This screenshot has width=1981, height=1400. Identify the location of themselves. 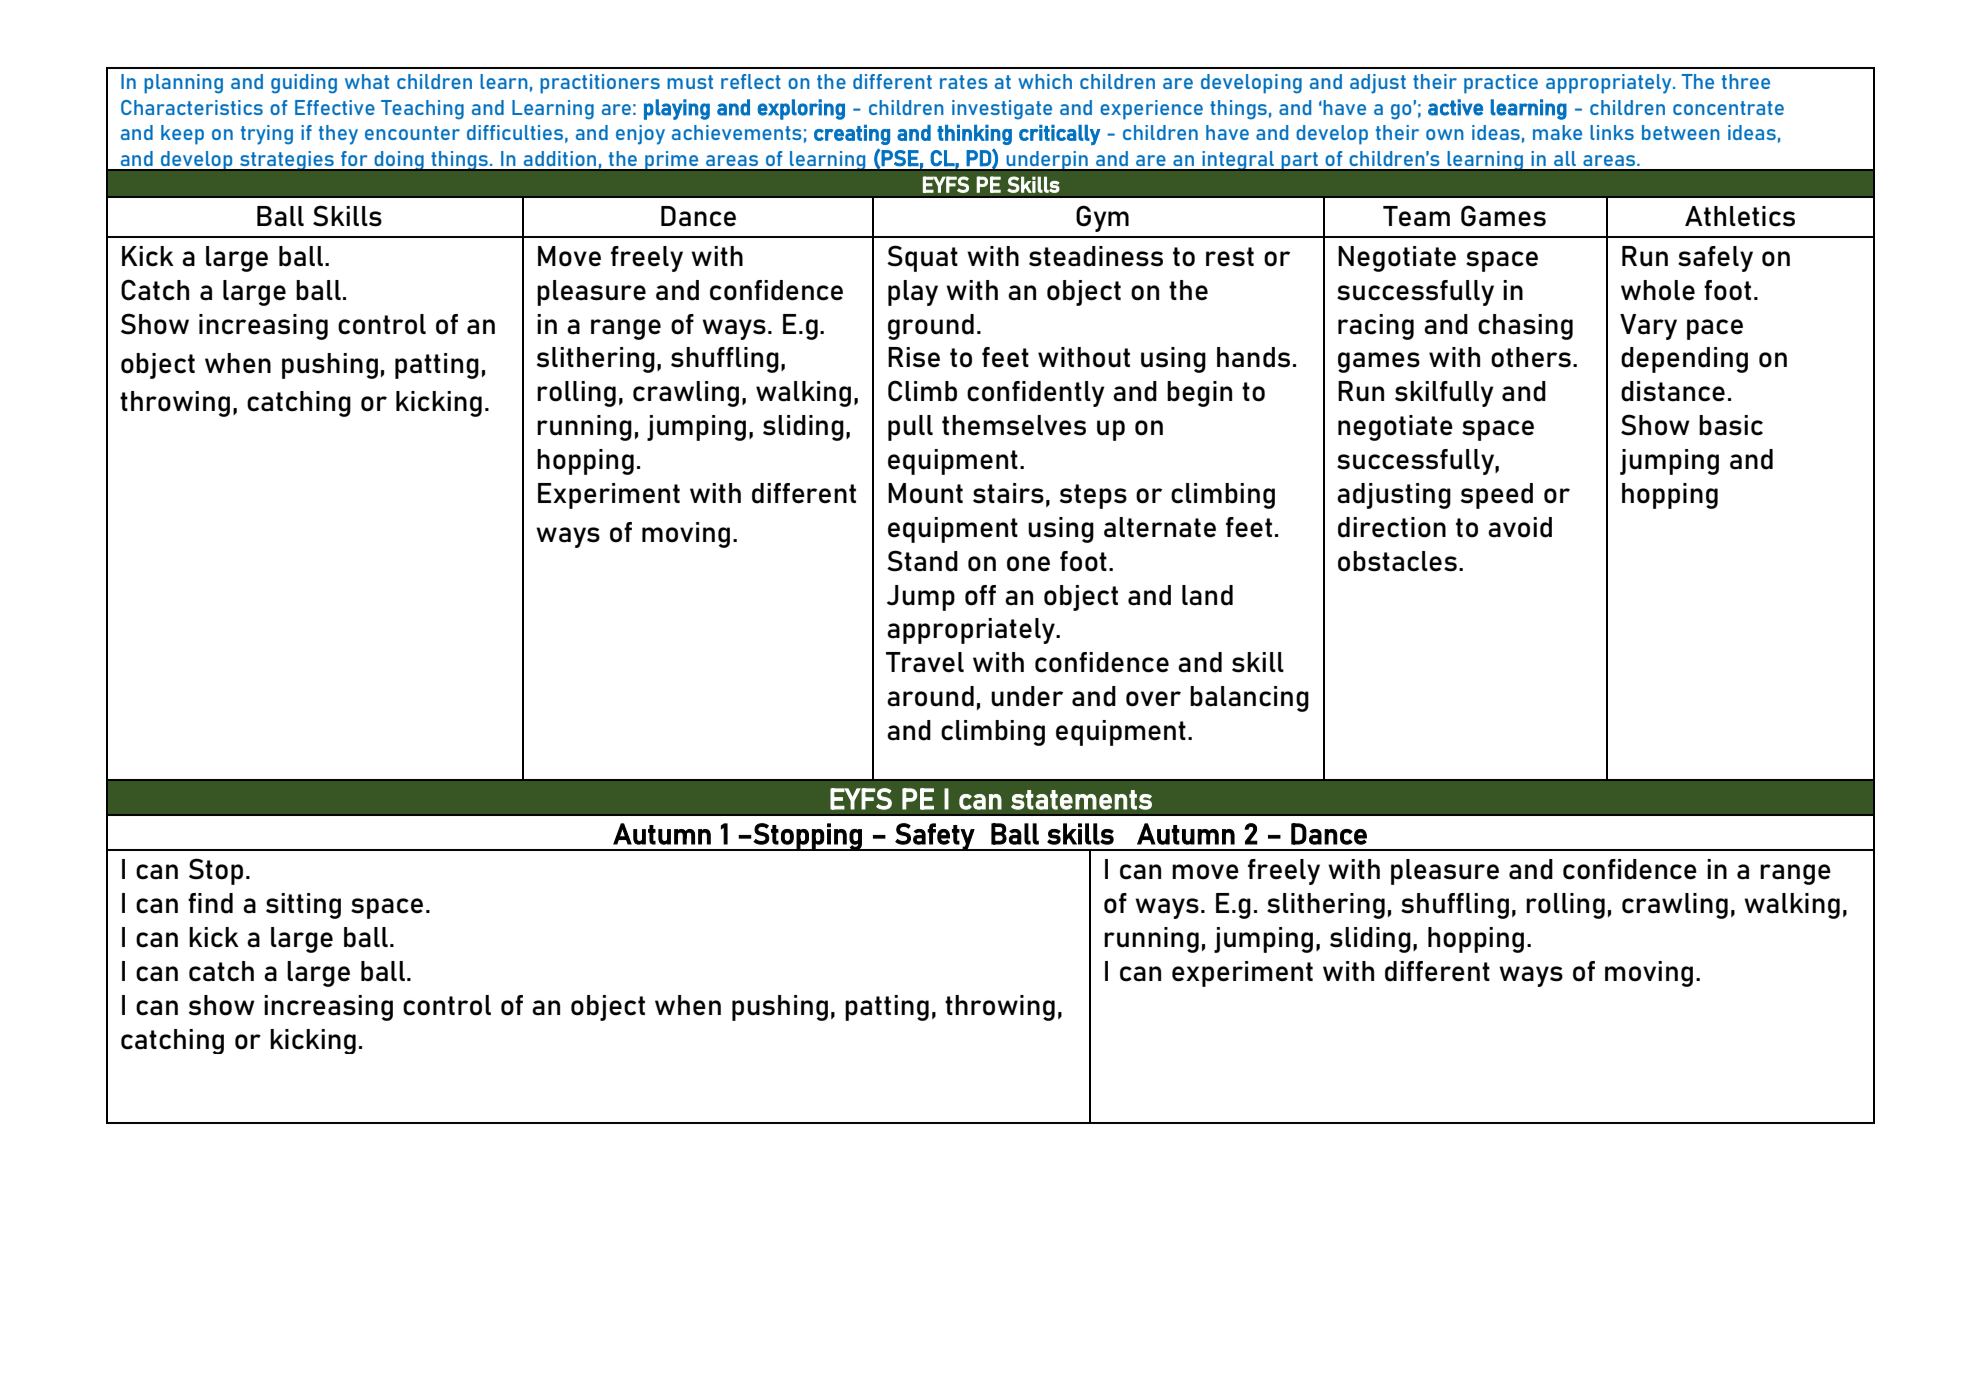
(1014, 425).
